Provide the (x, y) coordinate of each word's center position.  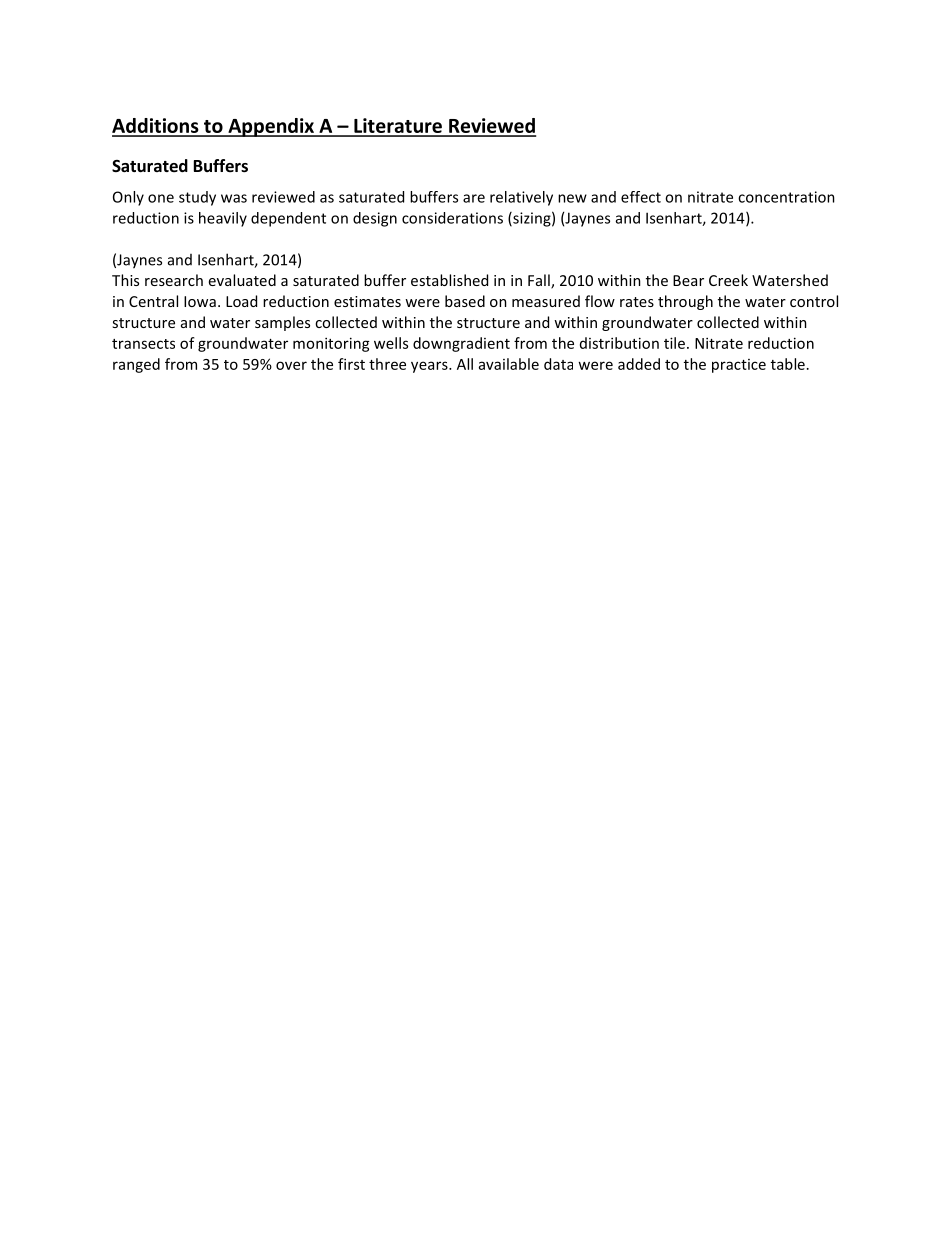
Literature (398, 127)
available (509, 364)
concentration (786, 197)
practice (739, 366)
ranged (136, 365)
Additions (156, 127)
